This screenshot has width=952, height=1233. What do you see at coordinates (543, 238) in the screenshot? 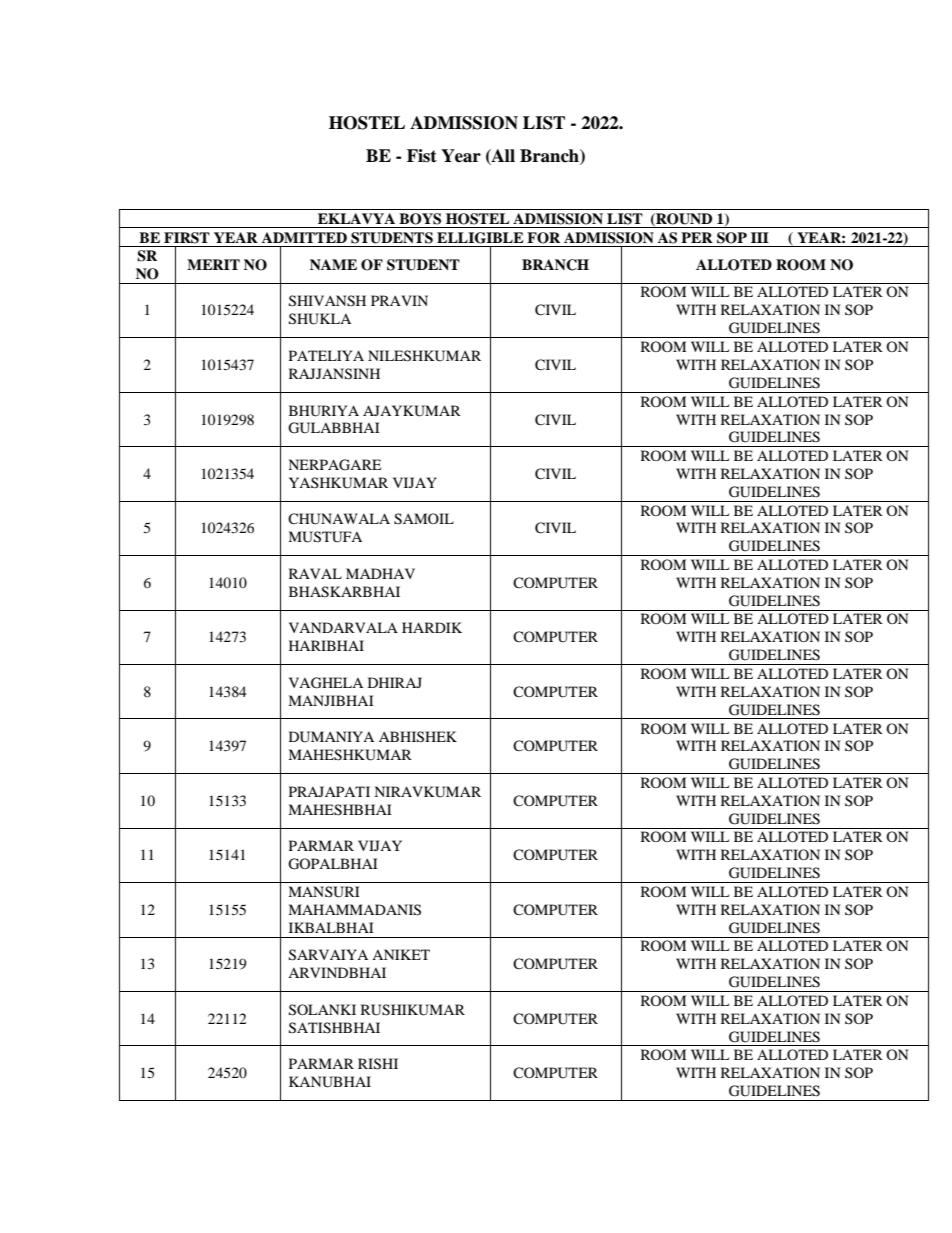
I see `FOR` at bounding box center [543, 238].
